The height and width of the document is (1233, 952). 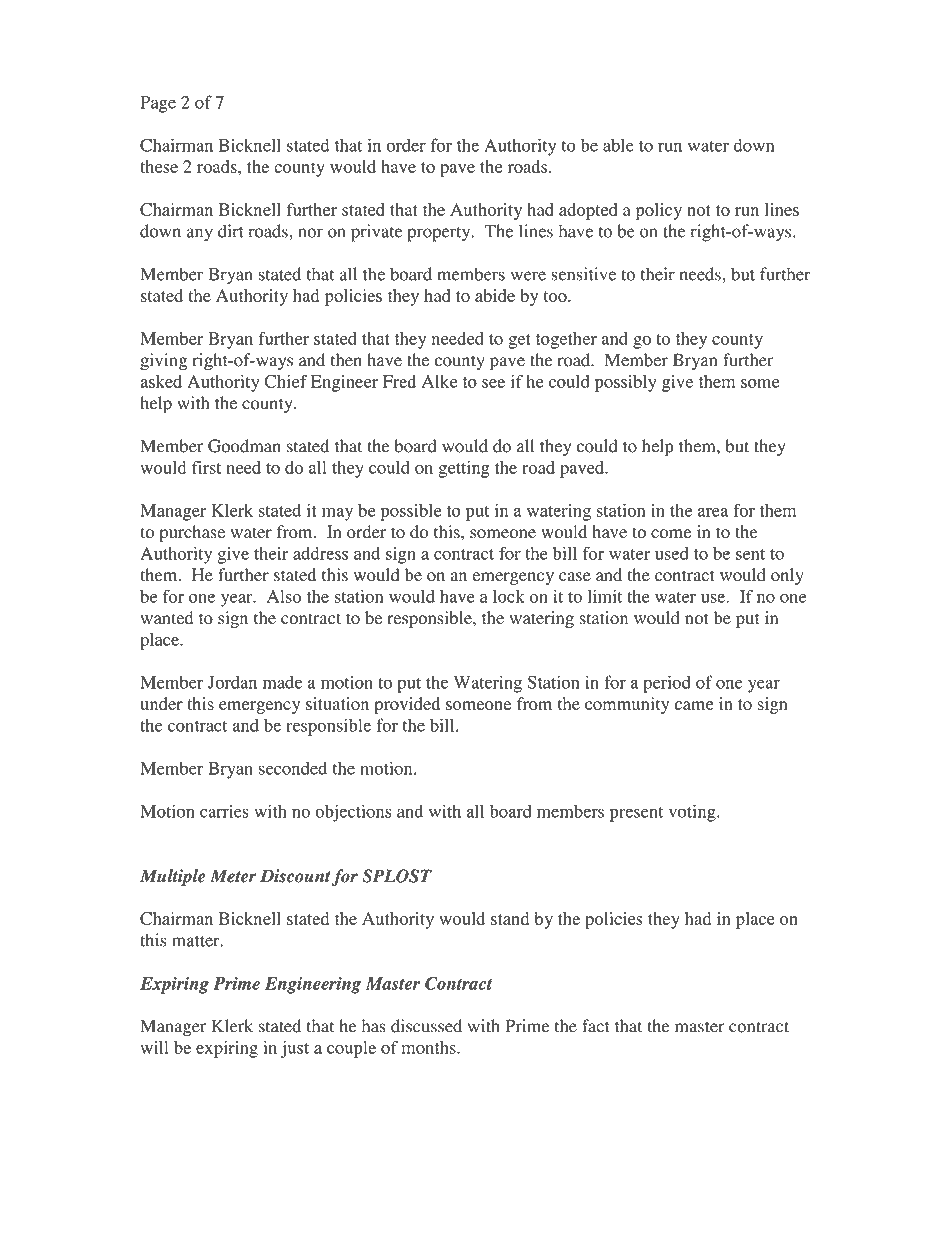 What do you see at coordinates (667, 684) in the document?
I see `period` at bounding box center [667, 684].
